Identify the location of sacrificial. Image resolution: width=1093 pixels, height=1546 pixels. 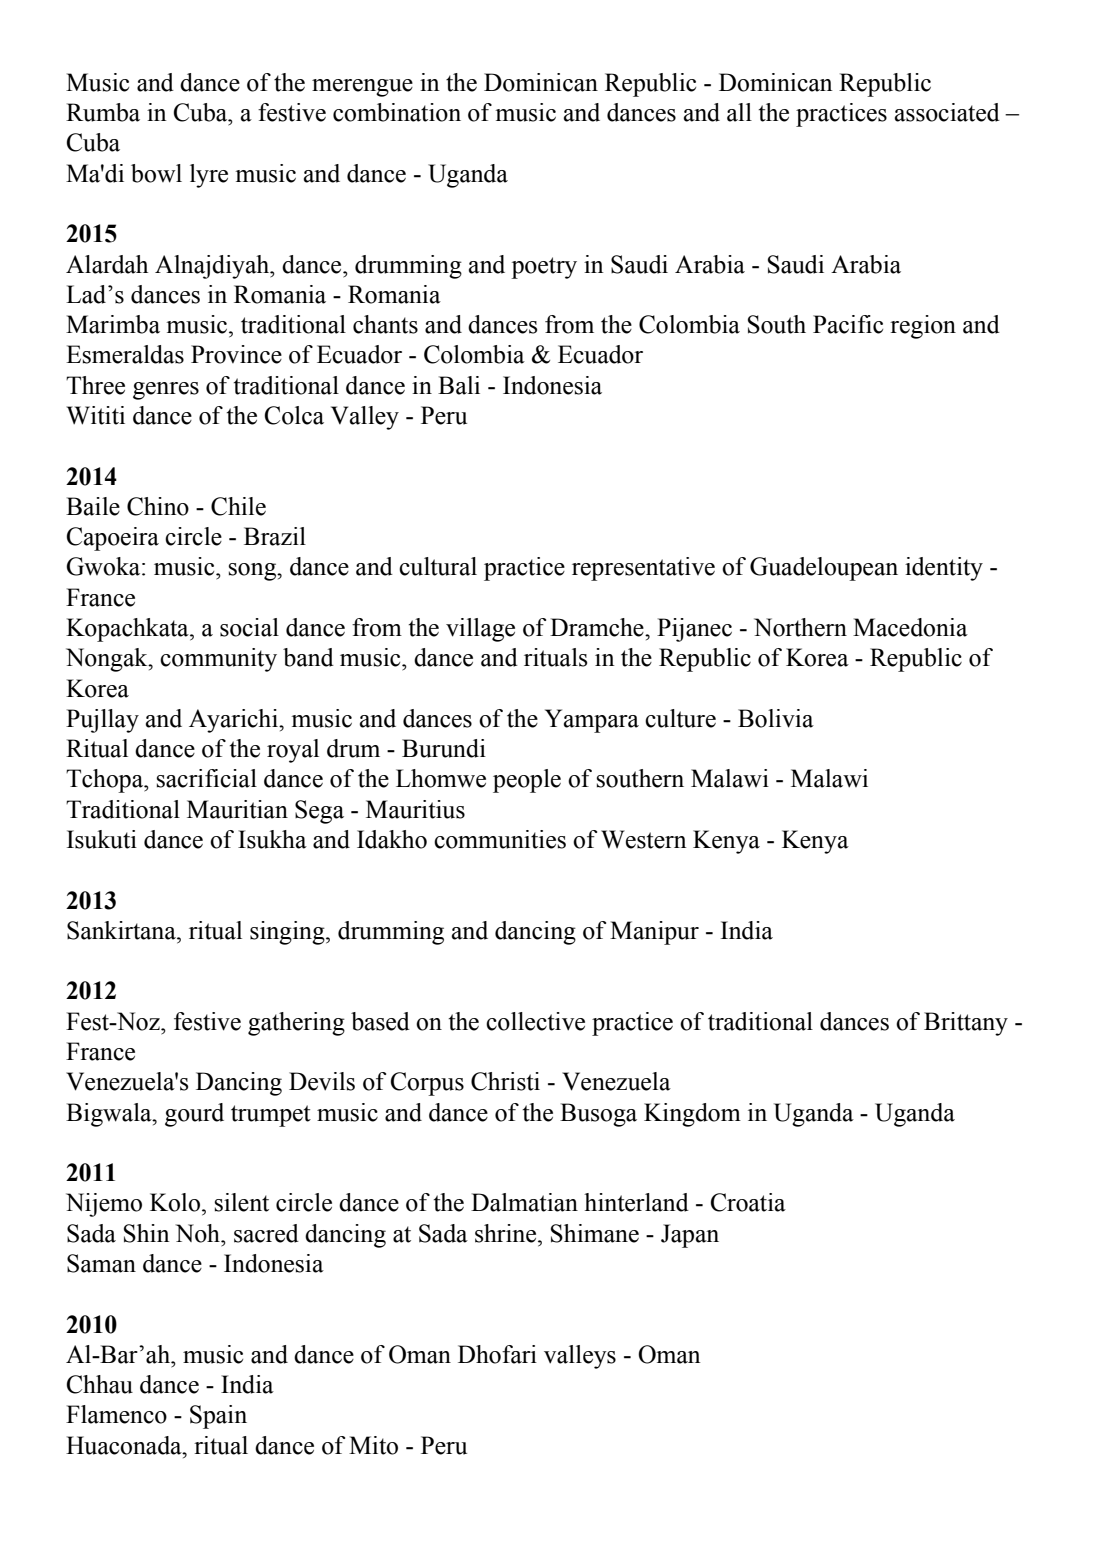
(207, 778).
